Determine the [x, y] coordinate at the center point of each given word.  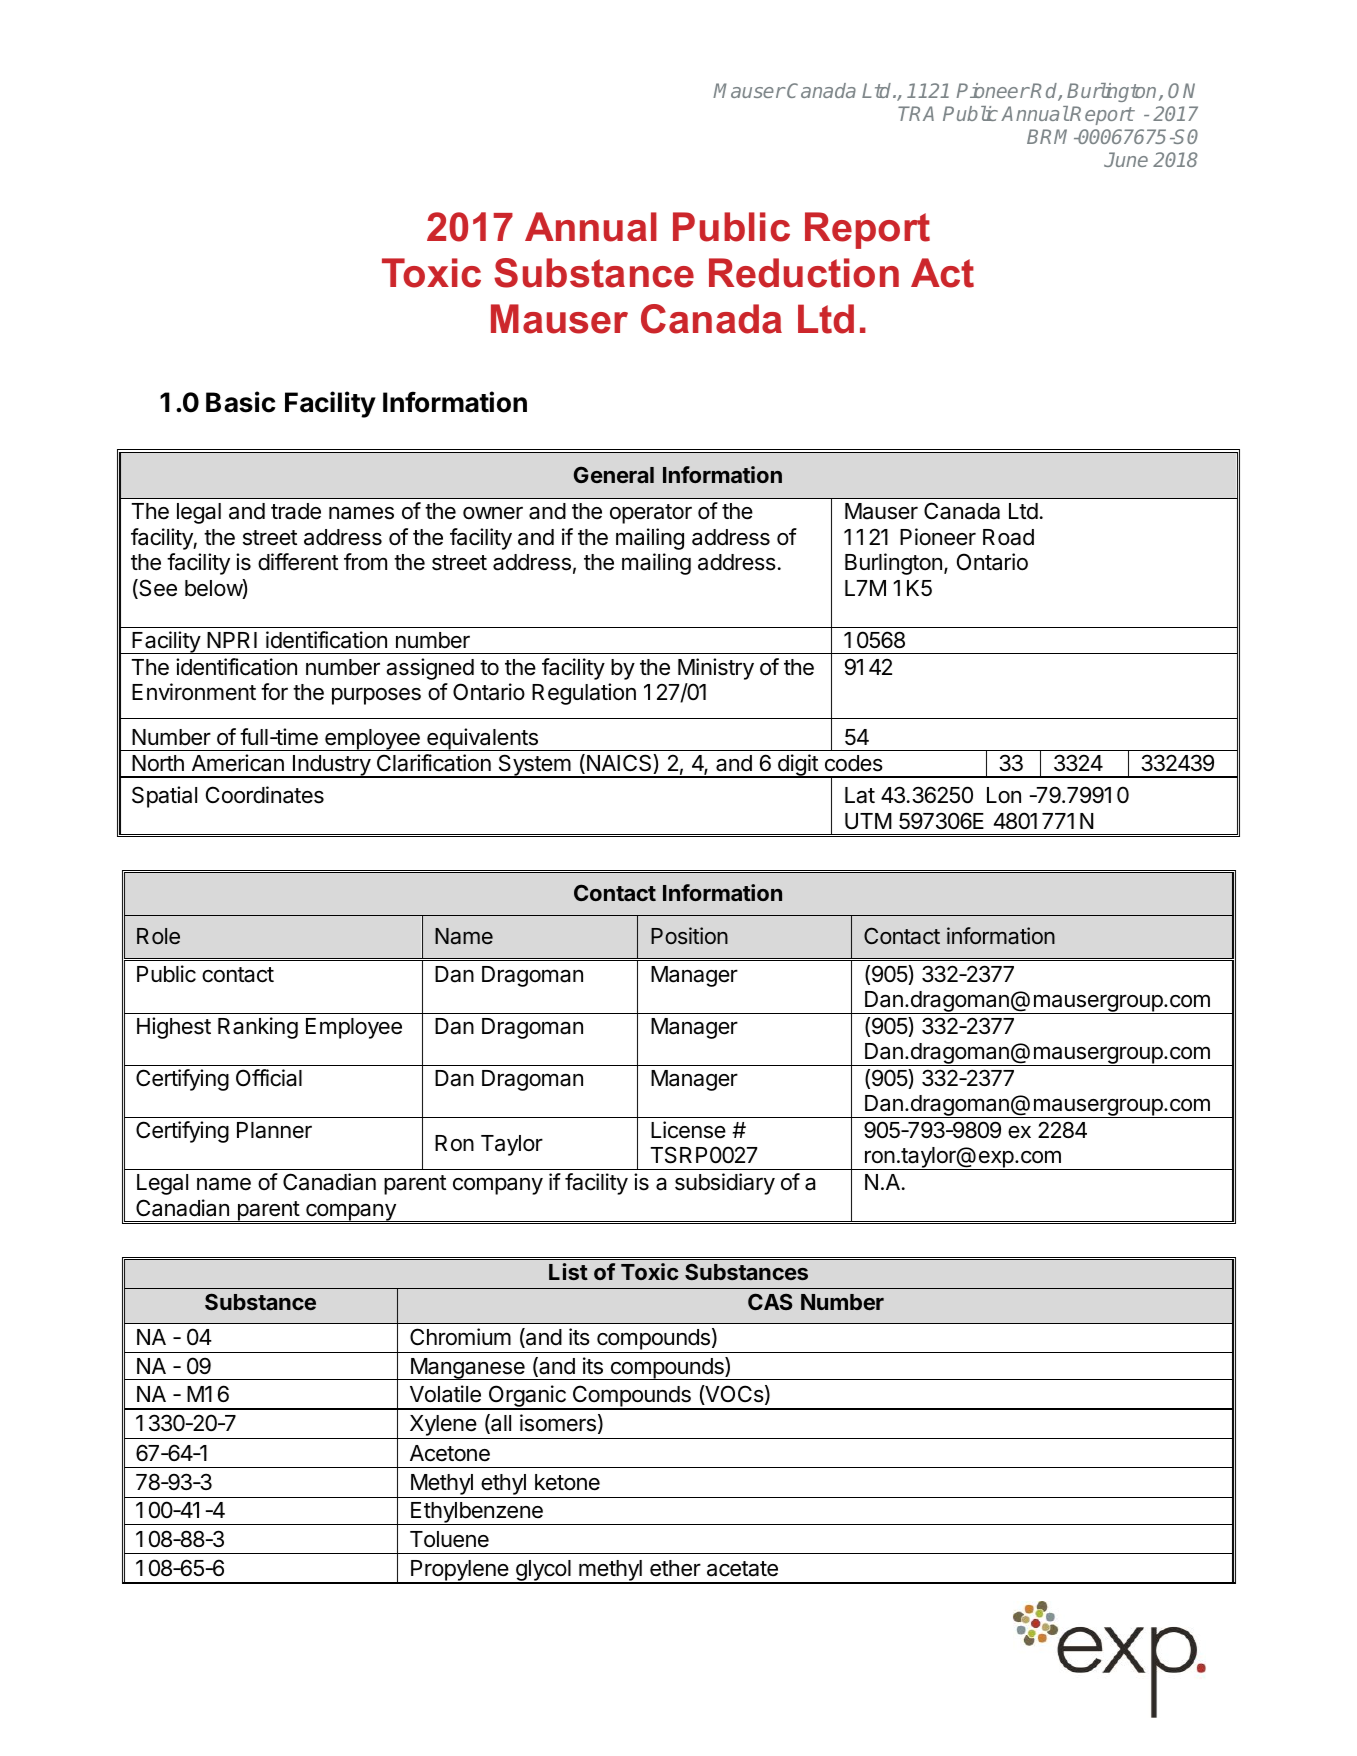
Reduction [804, 273]
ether [675, 1568]
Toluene [449, 1539]
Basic [240, 402]
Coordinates [265, 795]
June [1126, 159]
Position [689, 936]
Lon [1004, 795]
